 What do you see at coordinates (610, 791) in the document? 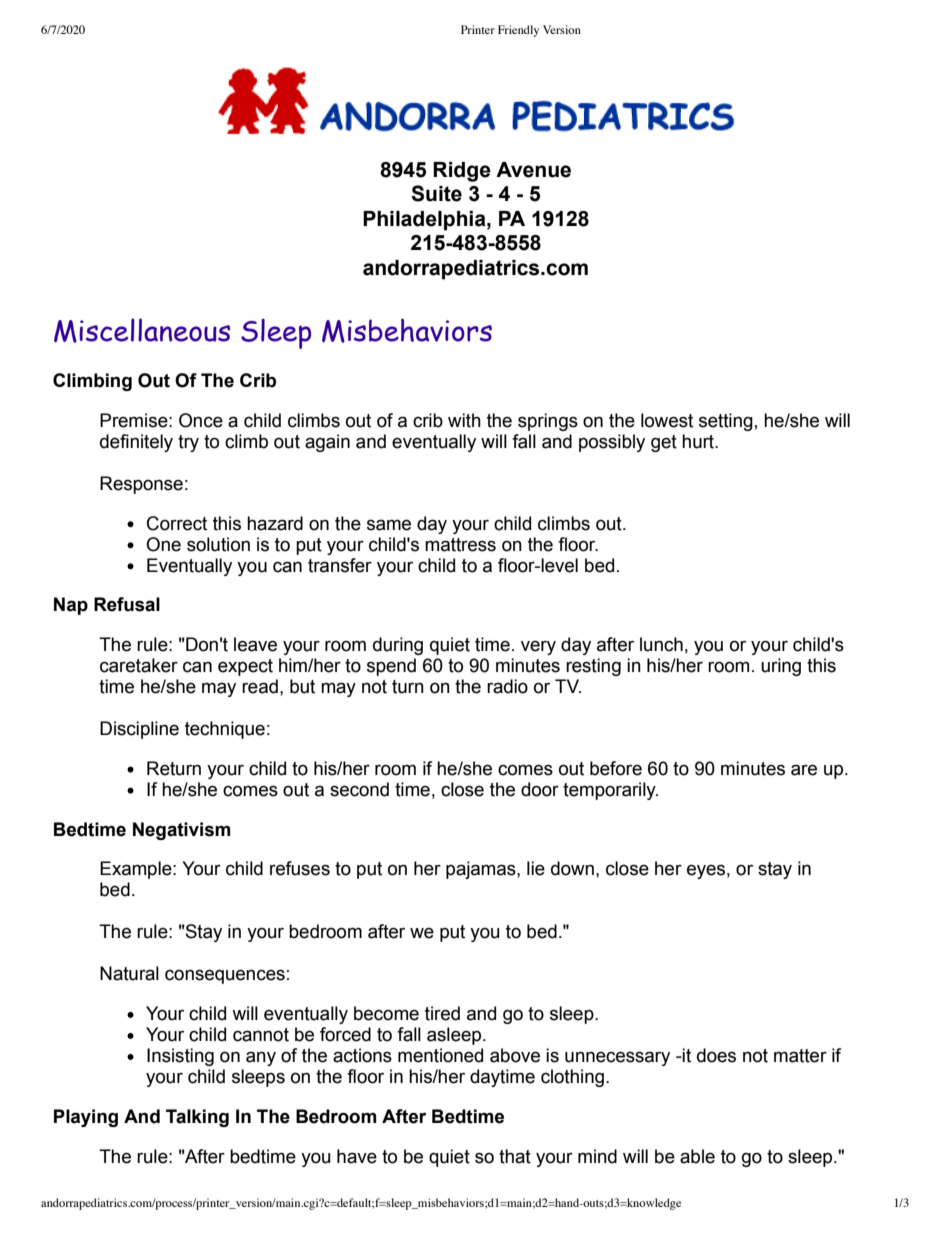
I see `temporarily` at bounding box center [610, 791].
